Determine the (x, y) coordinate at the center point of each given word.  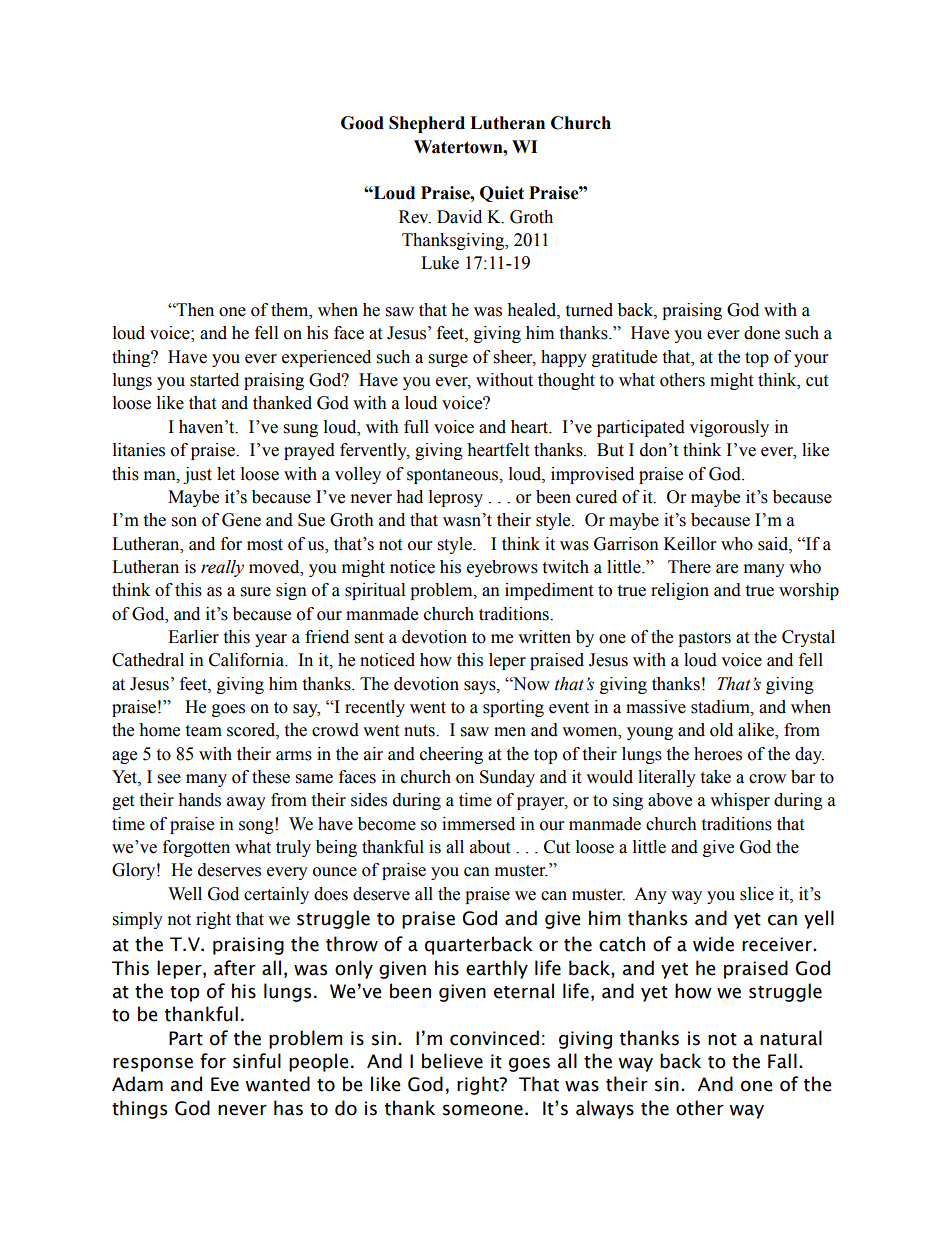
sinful (257, 1061)
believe (452, 1061)
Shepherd (427, 124)
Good (362, 123)
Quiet (502, 194)
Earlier (193, 637)
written (544, 637)
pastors (704, 639)
